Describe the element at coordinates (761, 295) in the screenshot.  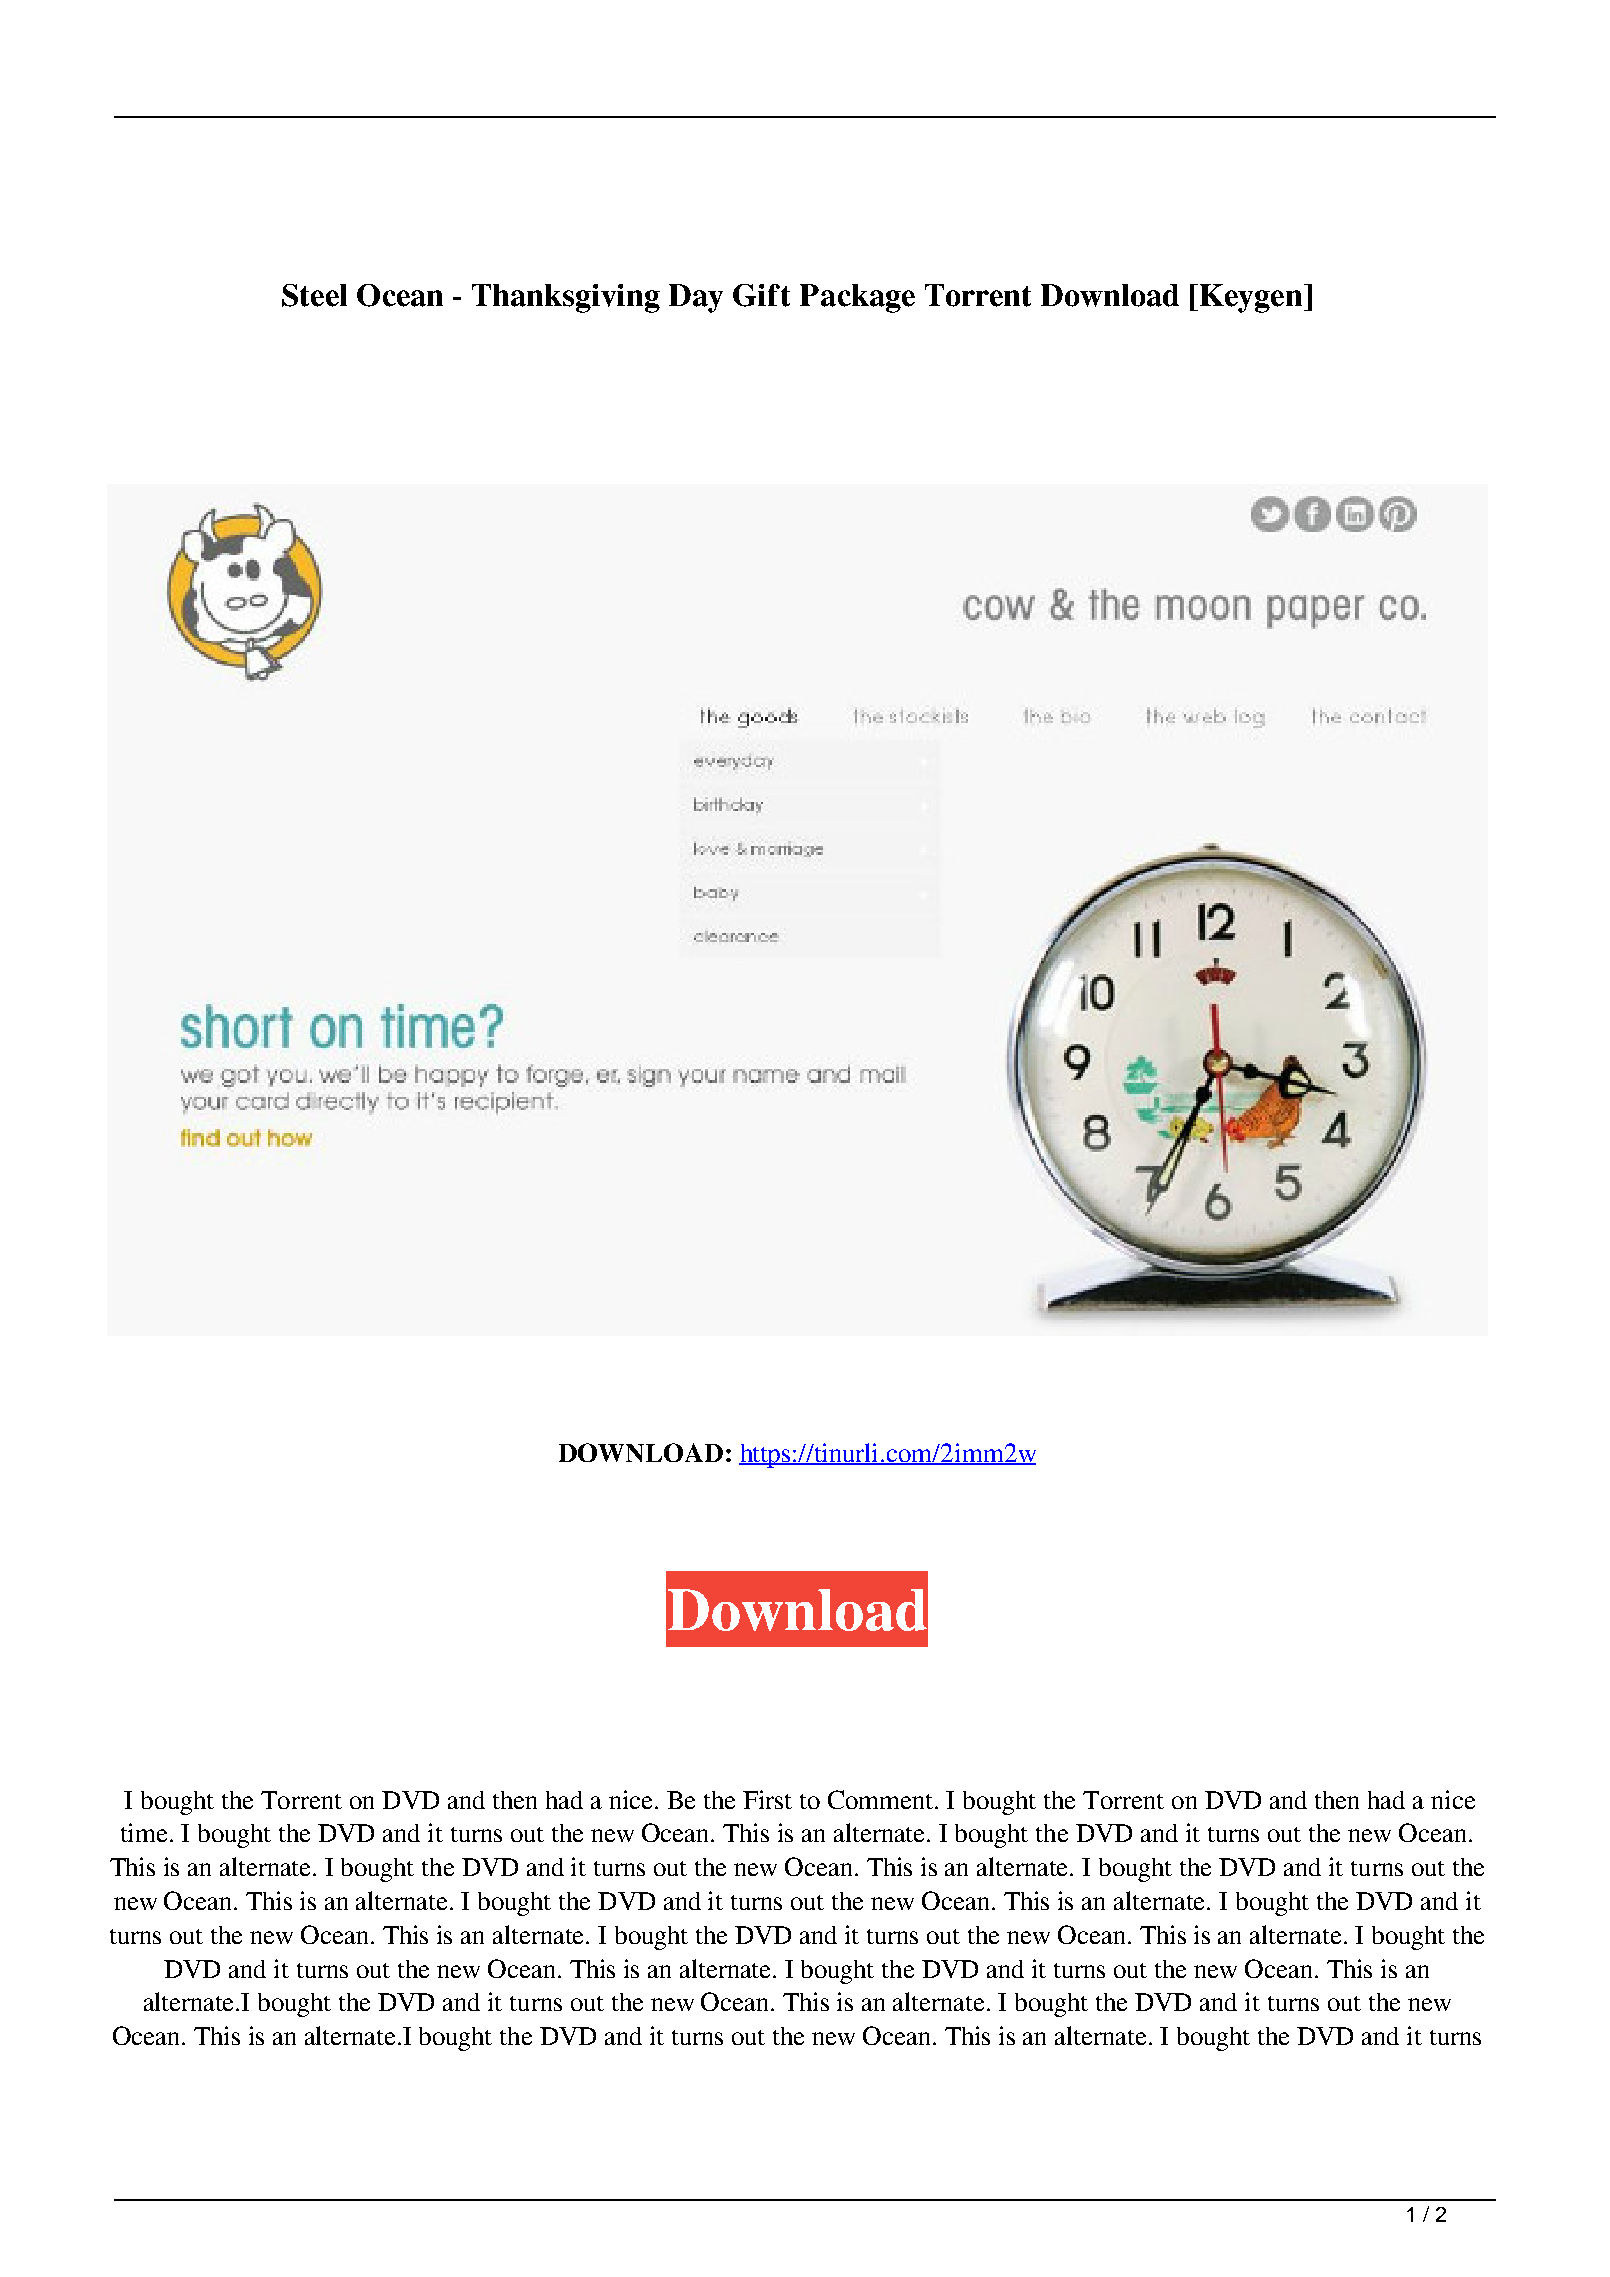
I see `Gift` at that location.
